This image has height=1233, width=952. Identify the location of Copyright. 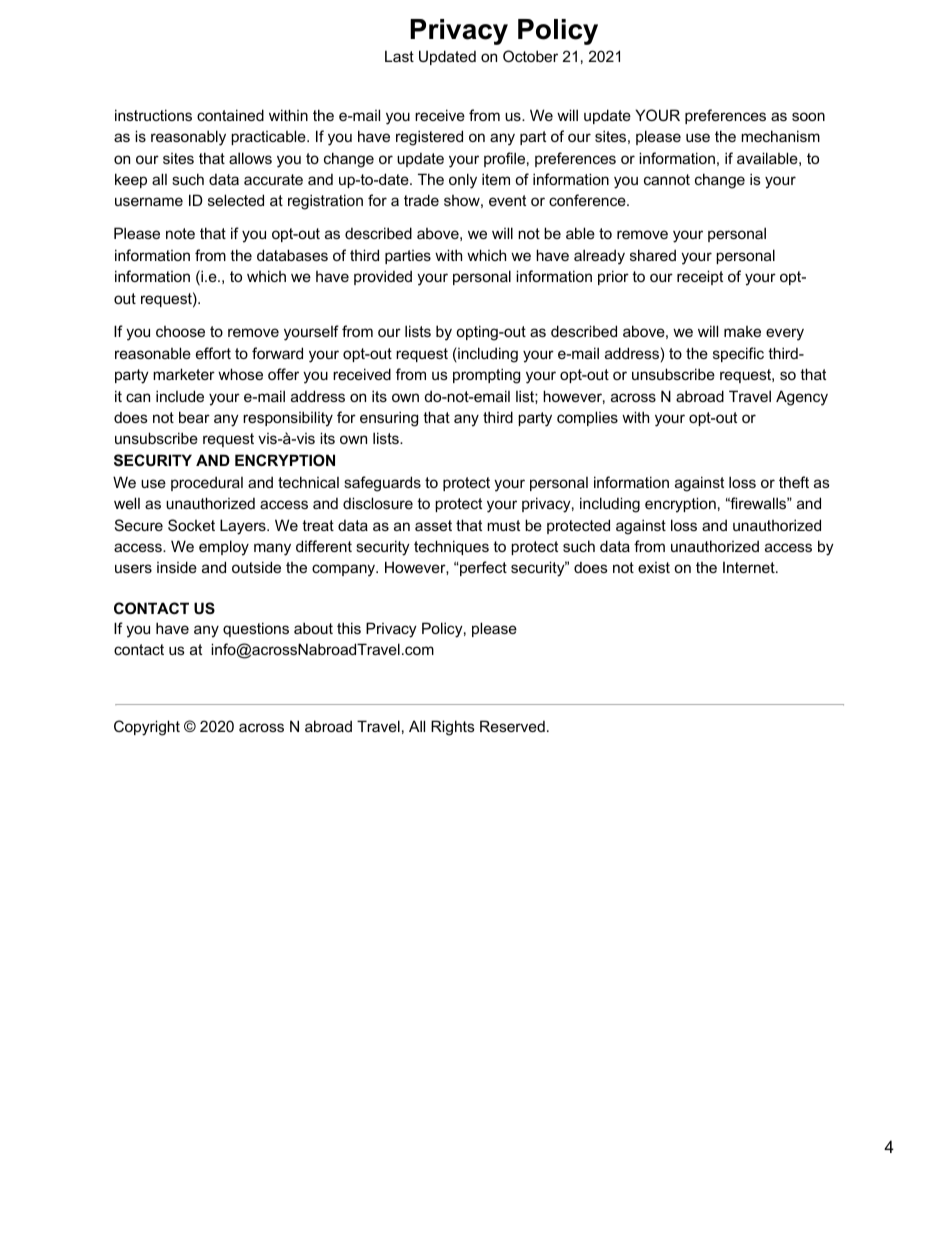
(147, 728).
